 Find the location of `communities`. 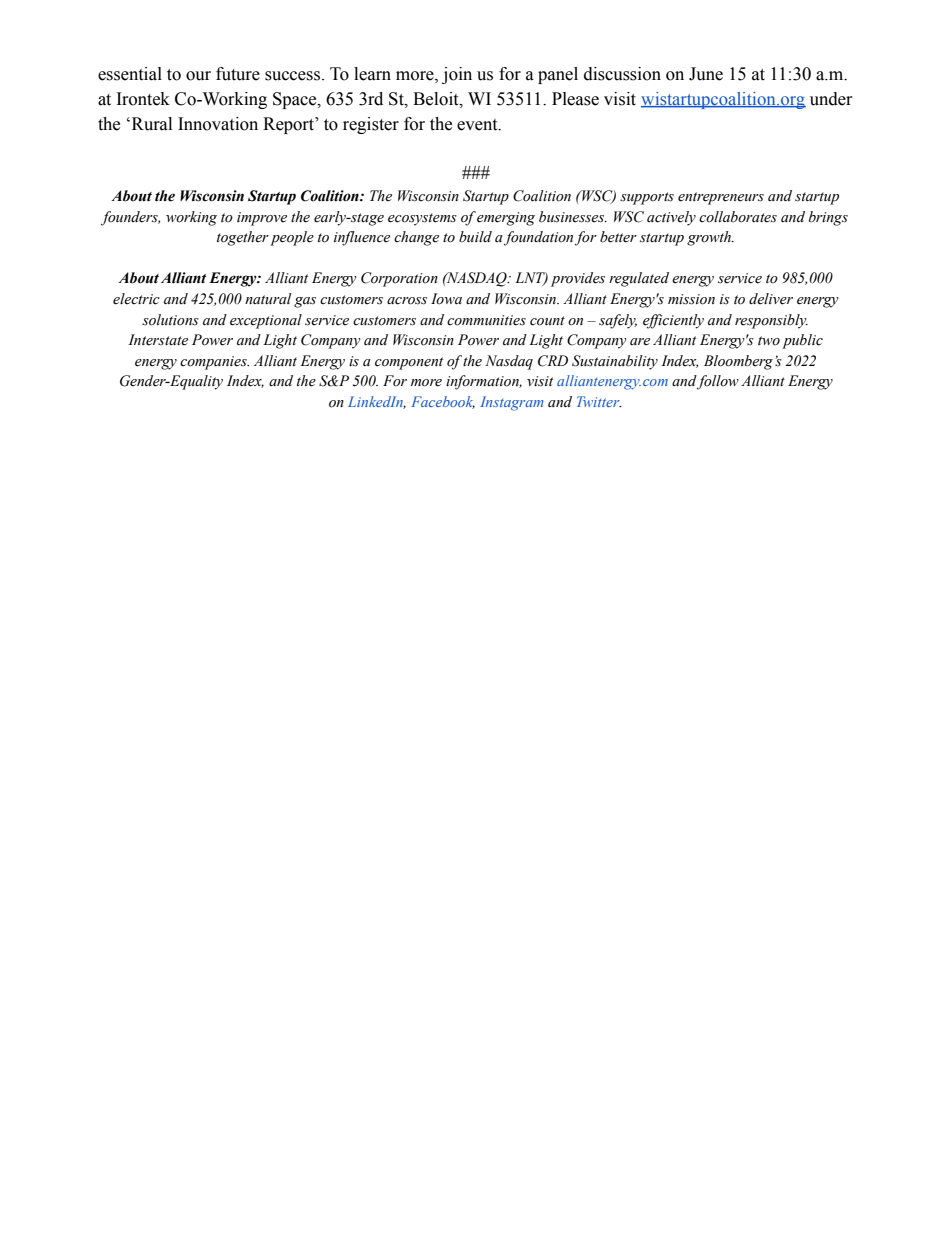

communities is located at coordinates (486, 320).
